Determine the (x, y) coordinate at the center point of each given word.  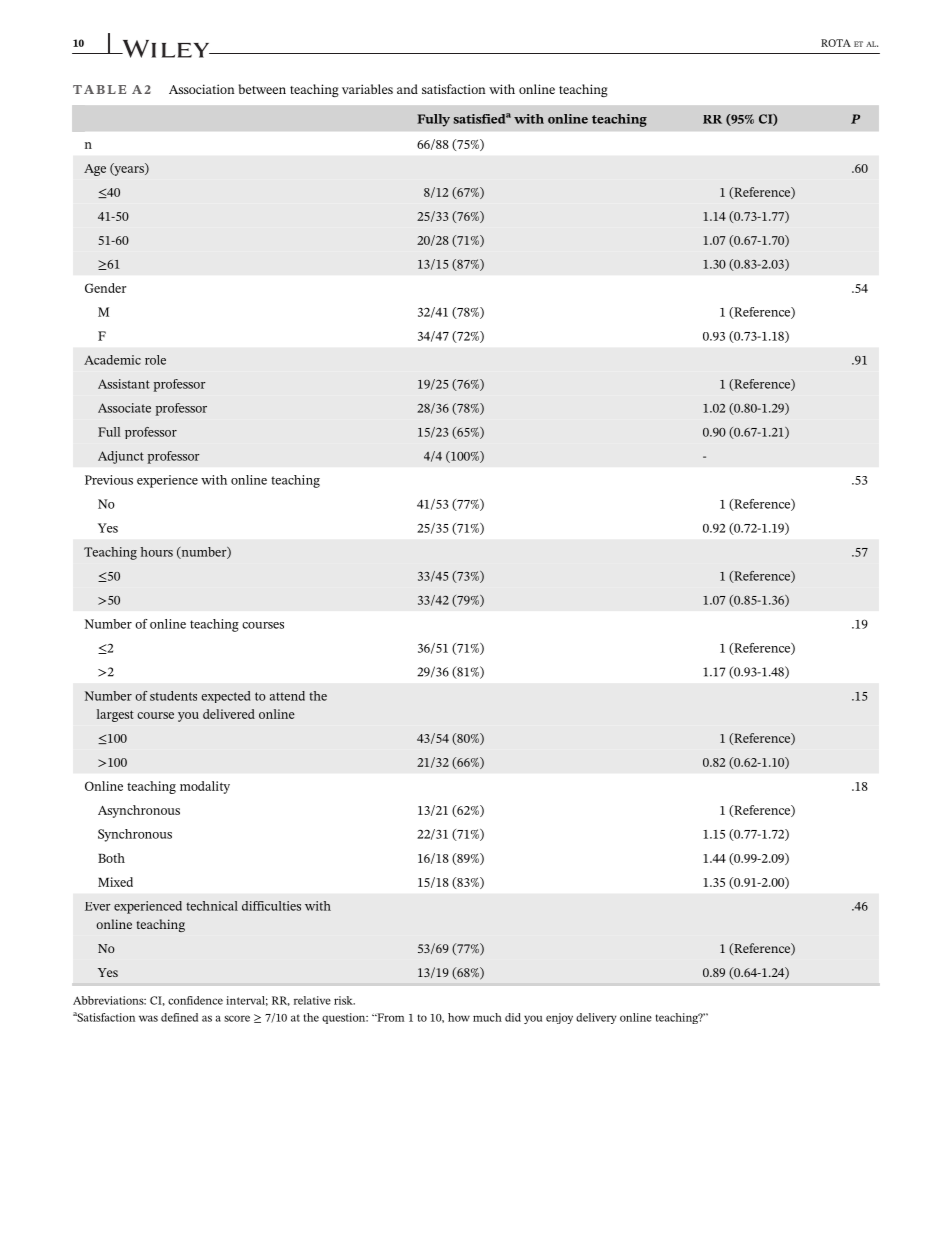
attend (287, 696)
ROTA (836, 43)
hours (157, 552)
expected (226, 697)
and (407, 89)
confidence (195, 1000)
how (459, 1017)
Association (202, 89)
